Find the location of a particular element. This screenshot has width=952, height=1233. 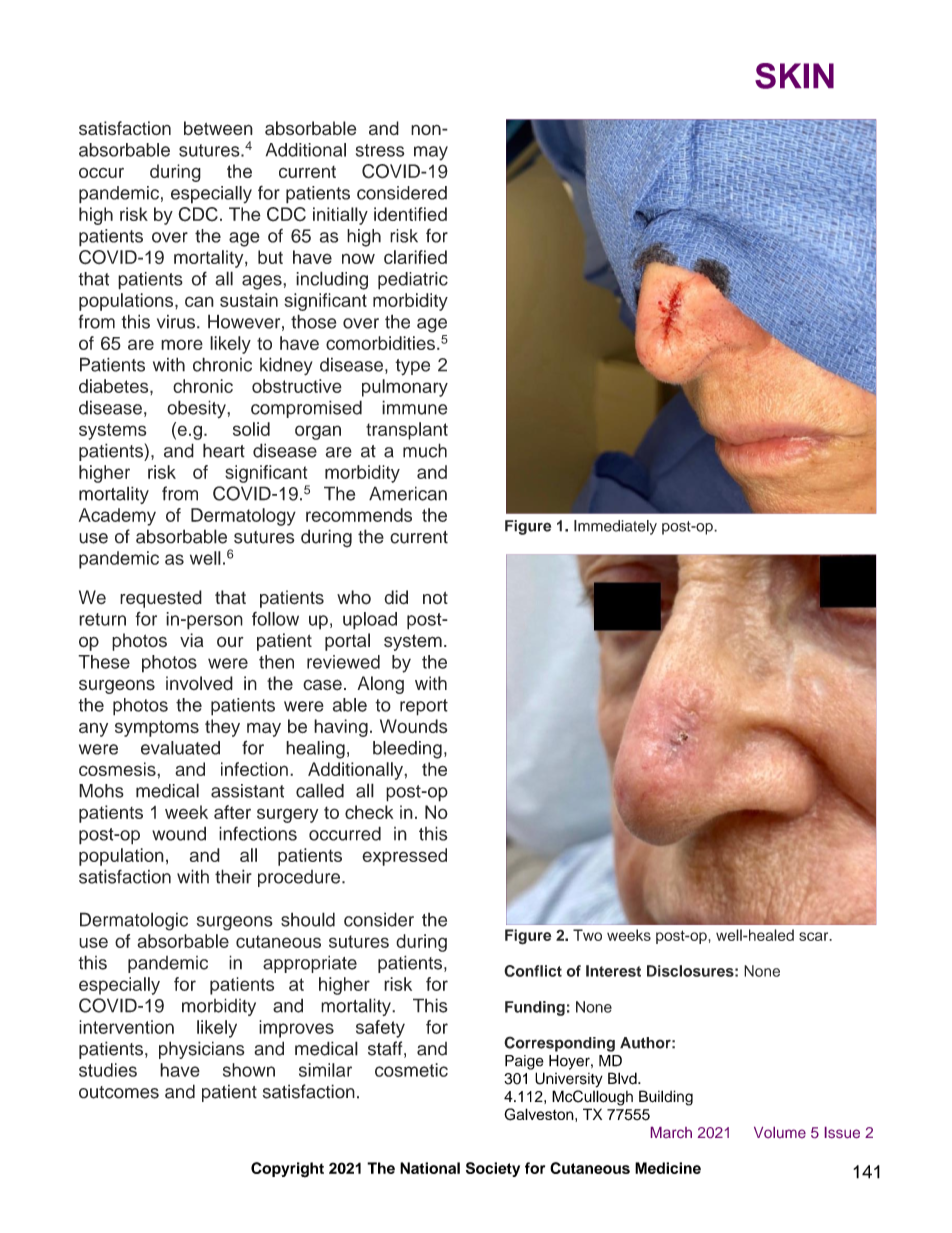

SKIN is located at coordinates (794, 76).
